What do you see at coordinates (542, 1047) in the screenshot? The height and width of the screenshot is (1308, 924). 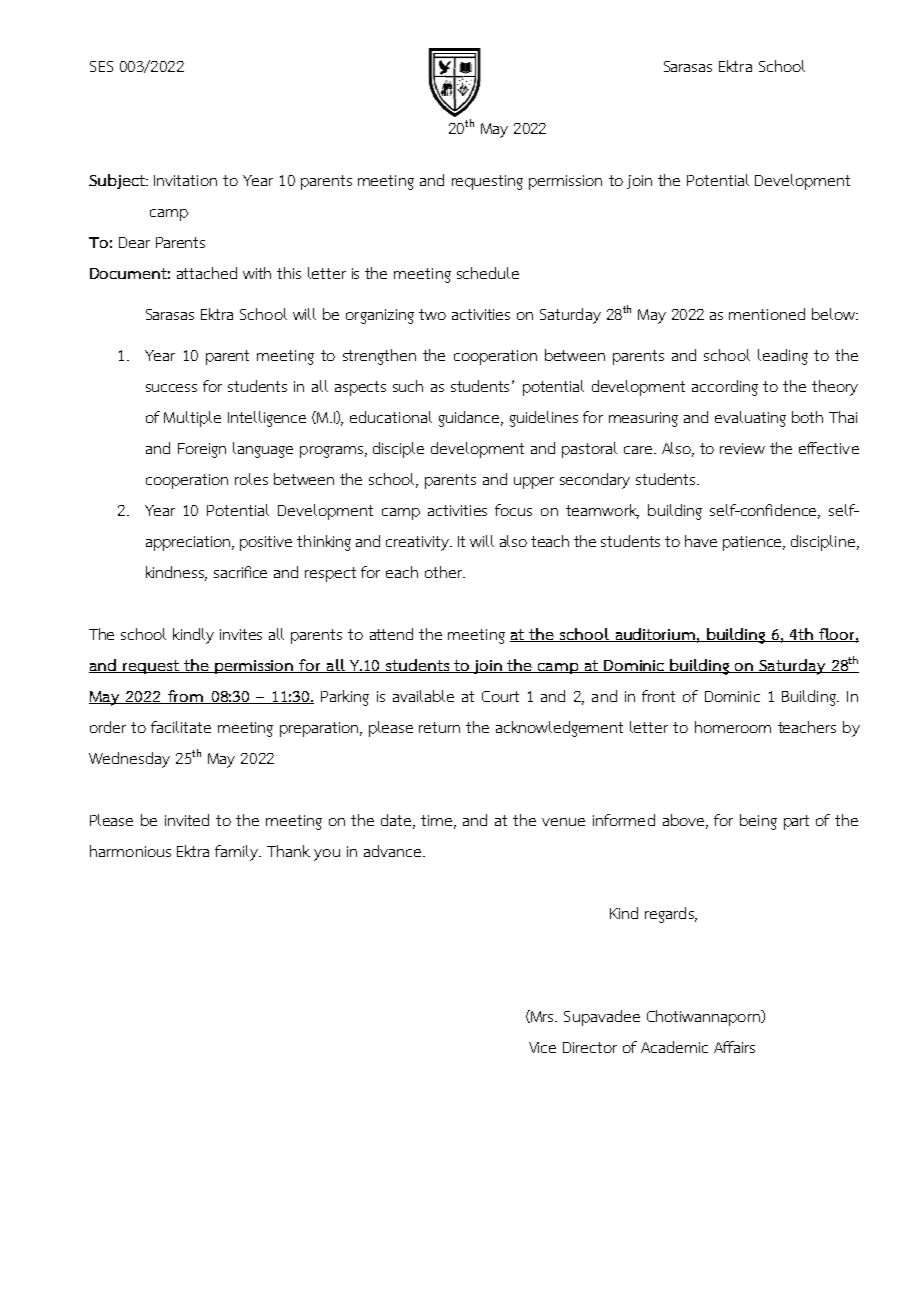 I see `Vice` at bounding box center [542, 1047].
